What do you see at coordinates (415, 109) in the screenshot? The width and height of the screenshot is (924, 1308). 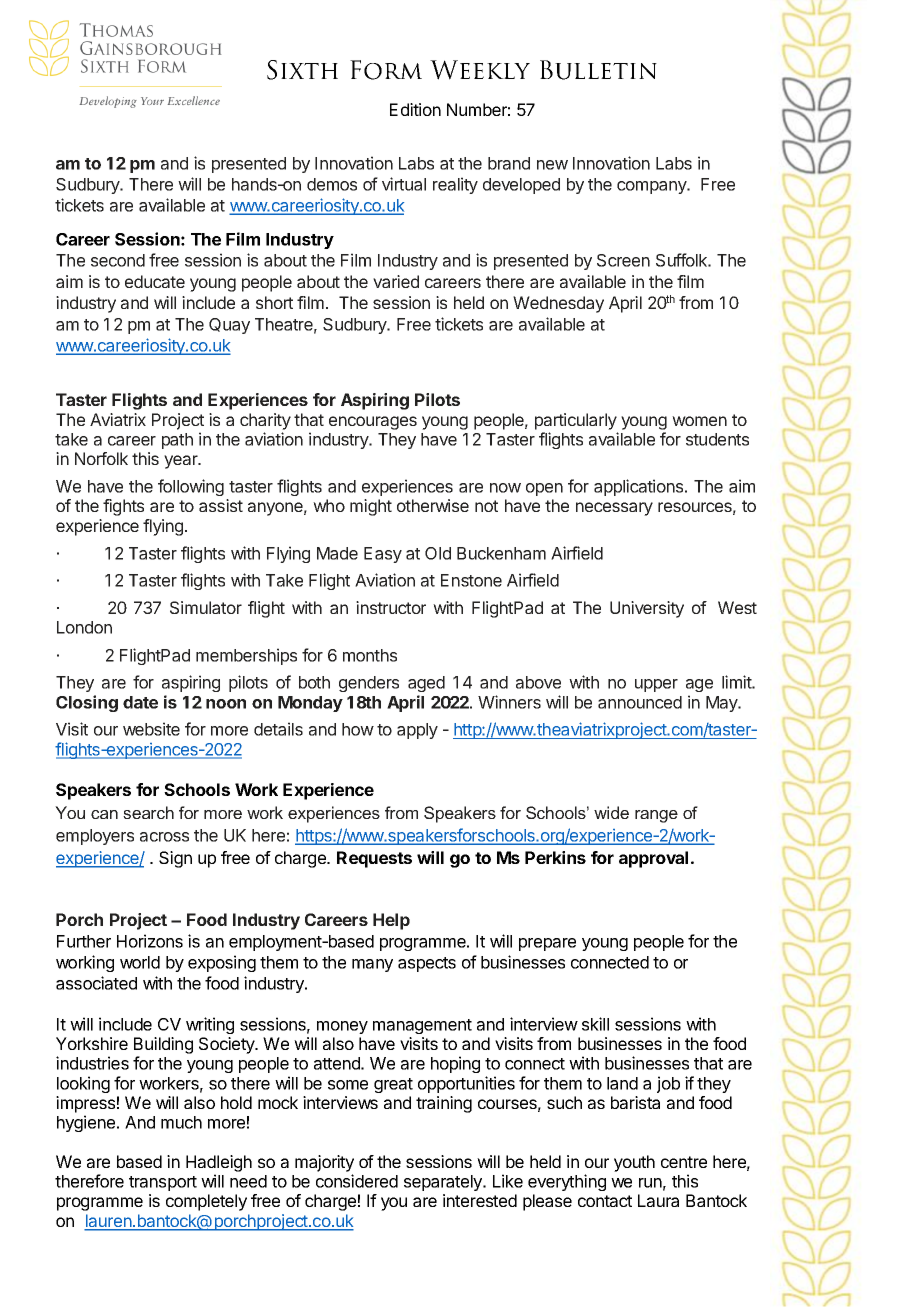 I see `Edition` at bounding box center [415, 109].
